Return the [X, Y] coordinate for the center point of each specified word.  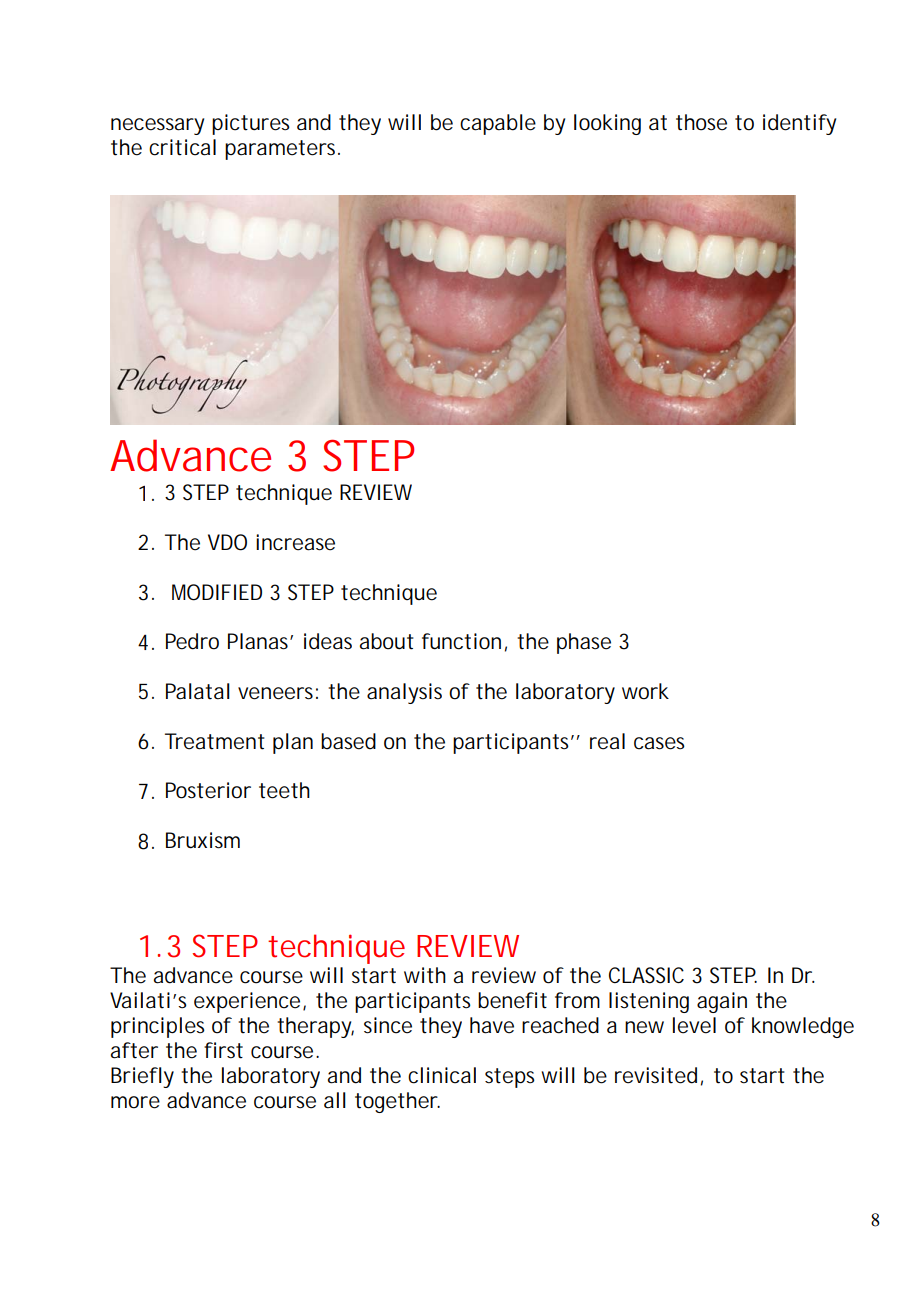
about [387, 641]
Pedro [192, 641]
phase [584, 643]
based [348, 741]
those [701, 122]
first [223, 1050]
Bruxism [203, 840]
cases [659, 743]
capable [498, 124]
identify [799, 124]
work [645, 691]
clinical [442, 1075]
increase [295, 542]
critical [182, 147]
